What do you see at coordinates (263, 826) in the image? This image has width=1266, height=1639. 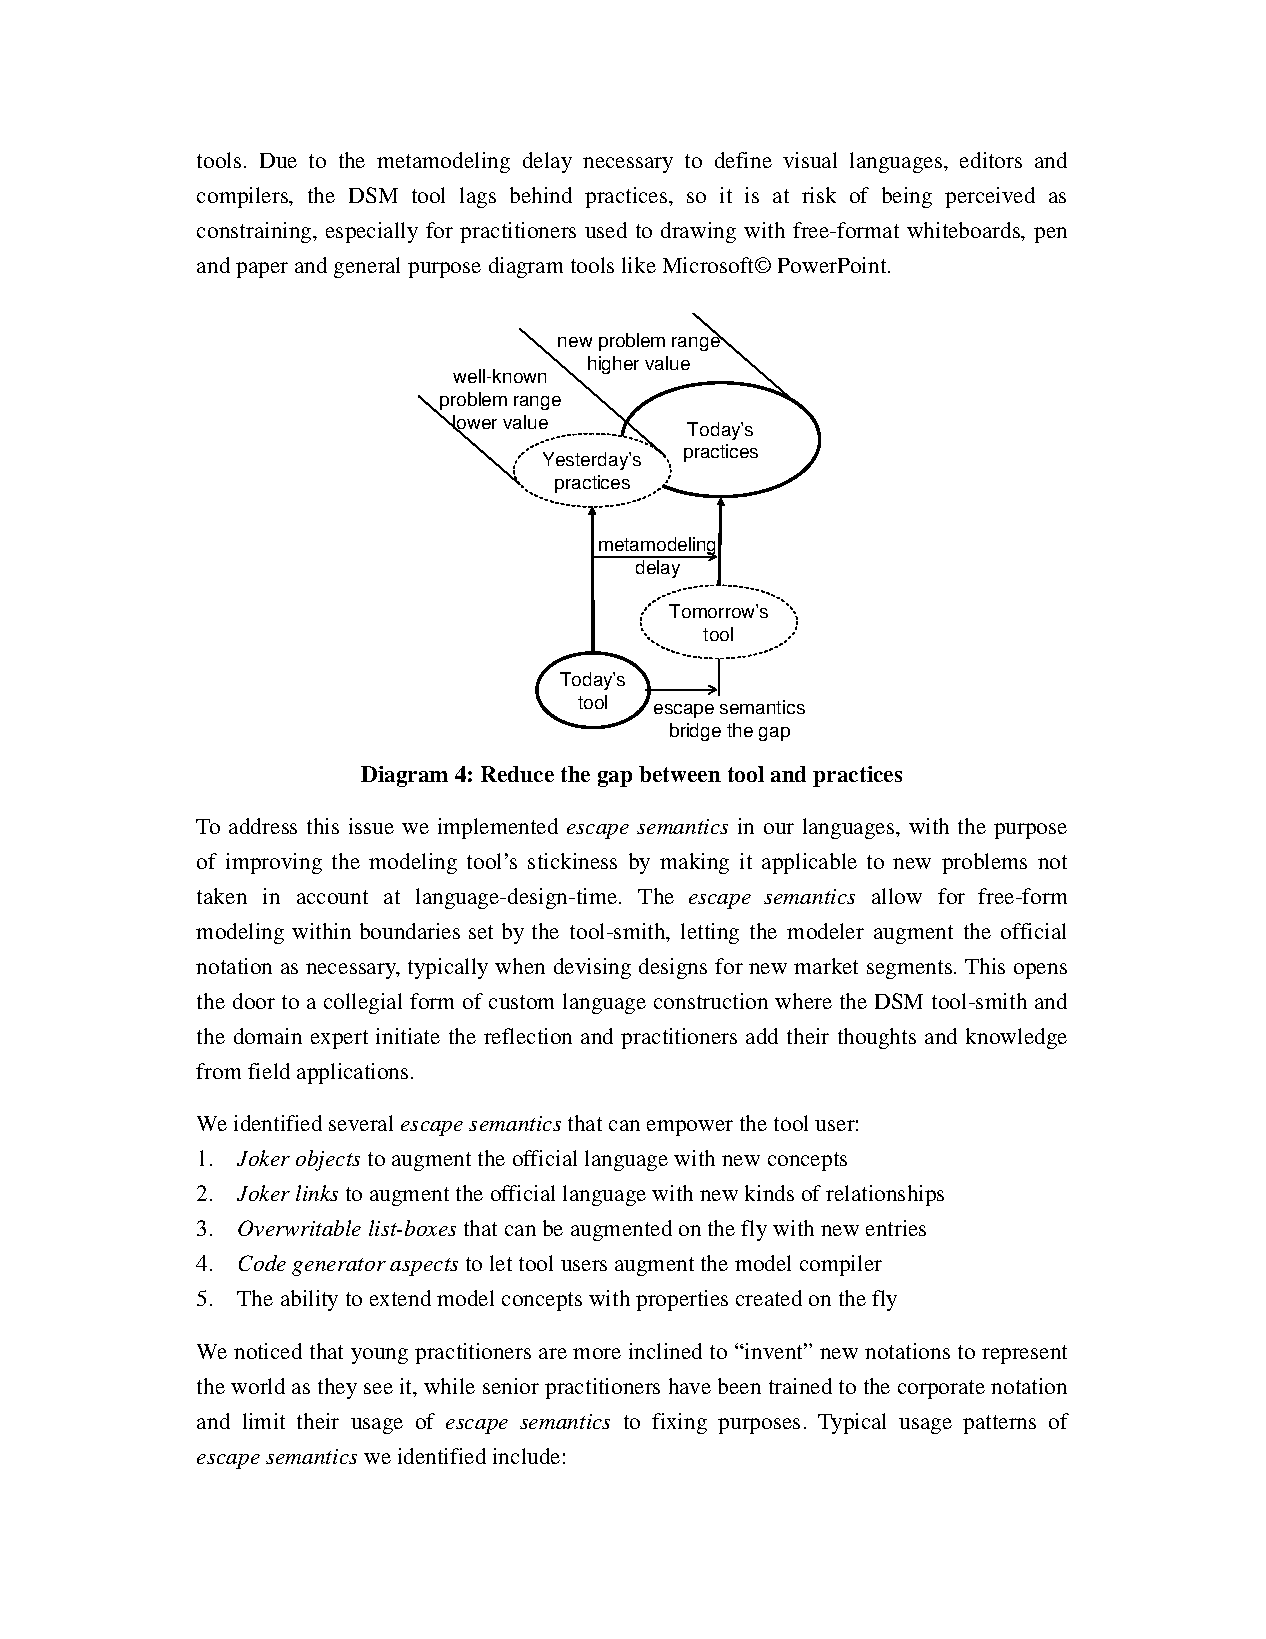 I see `address` at bounding box center [263, 826].
